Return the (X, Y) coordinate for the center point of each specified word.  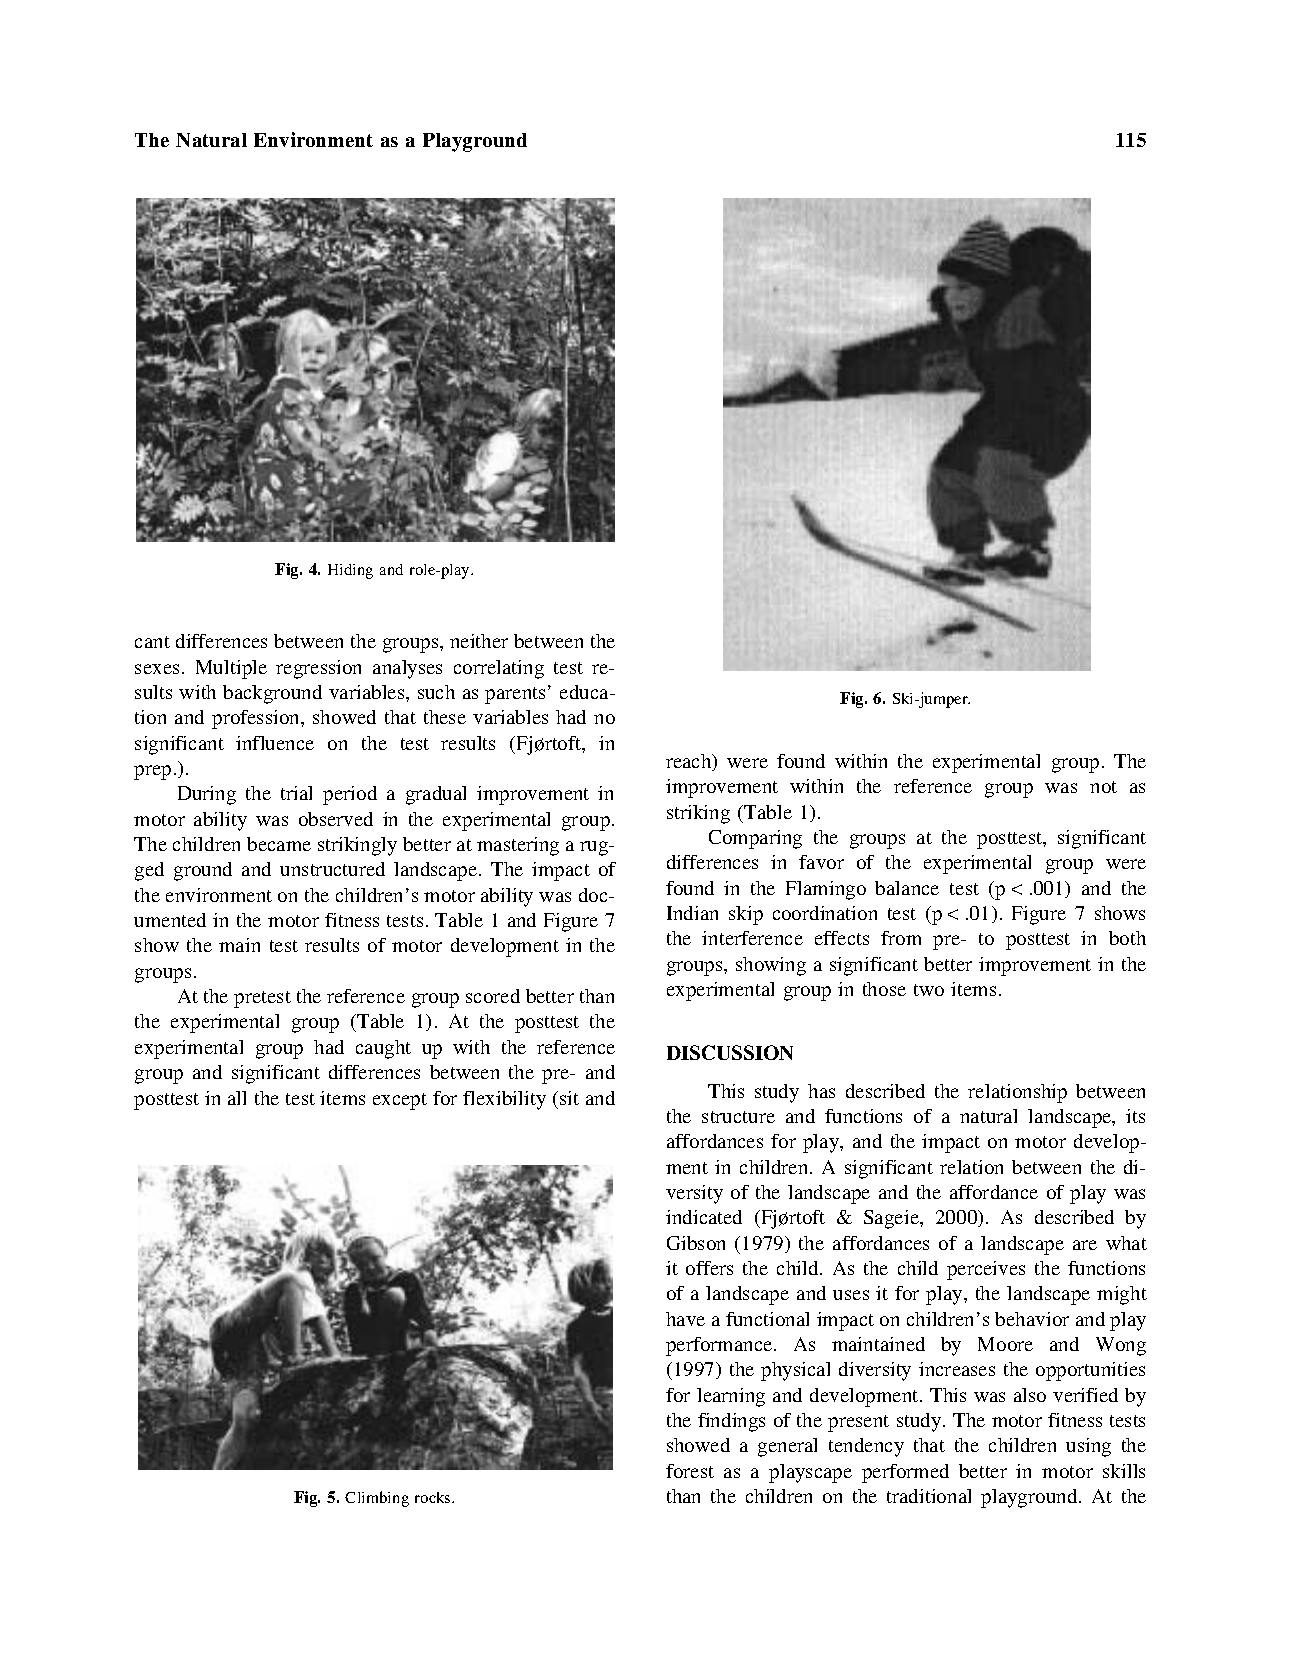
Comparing (755, 839)
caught (383, 1049)
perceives (986, 1270)
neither (479, 641)
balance (907, 888)
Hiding (350, 571)
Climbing (377, 1499)
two (929, 990)
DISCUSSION (730, 1052)
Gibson (696, 1243)
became (279, 844)
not (1103, 787)
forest (690, 1471)
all (237, 1098)
